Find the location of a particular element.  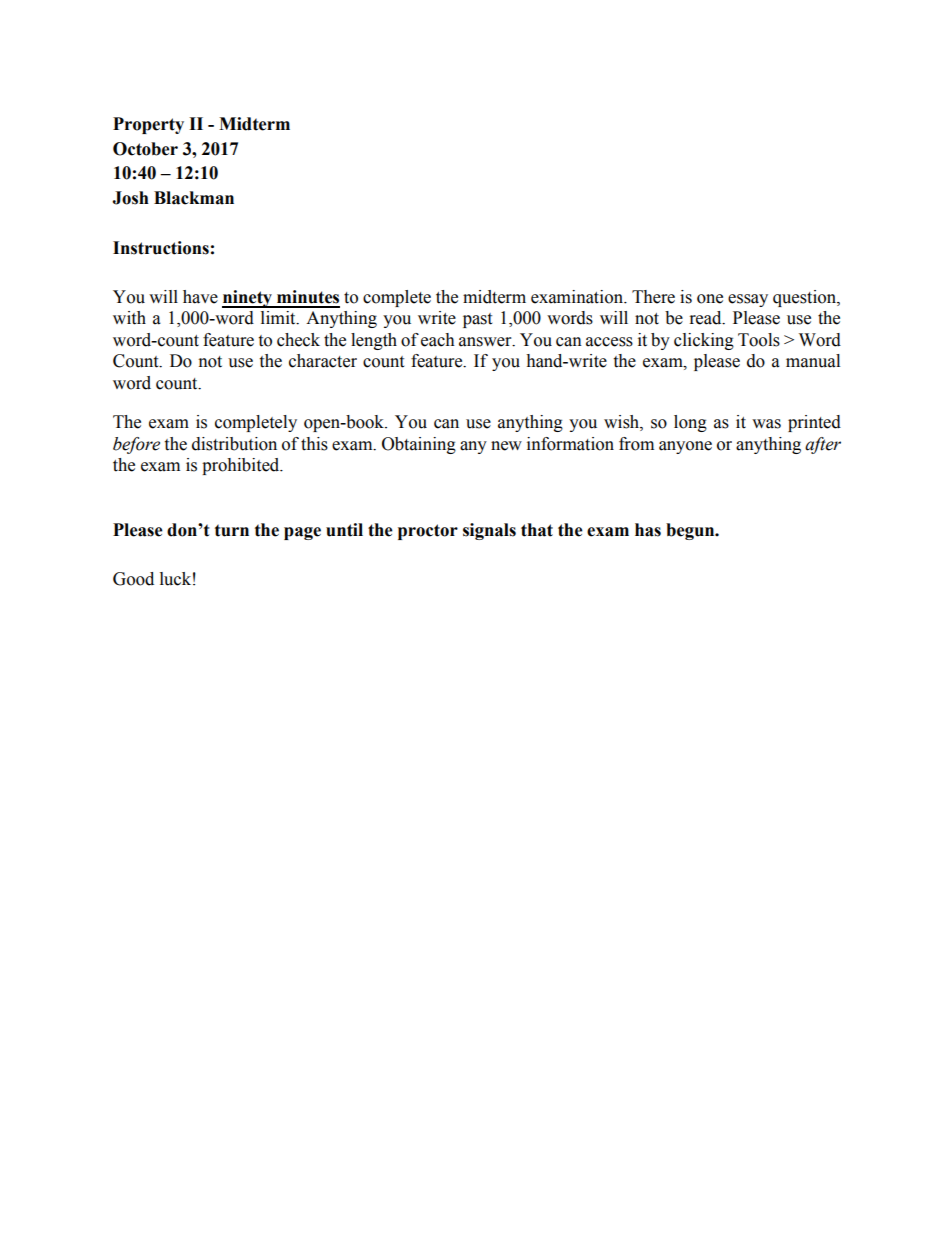

distribution is located at coordinates (234, 444).
